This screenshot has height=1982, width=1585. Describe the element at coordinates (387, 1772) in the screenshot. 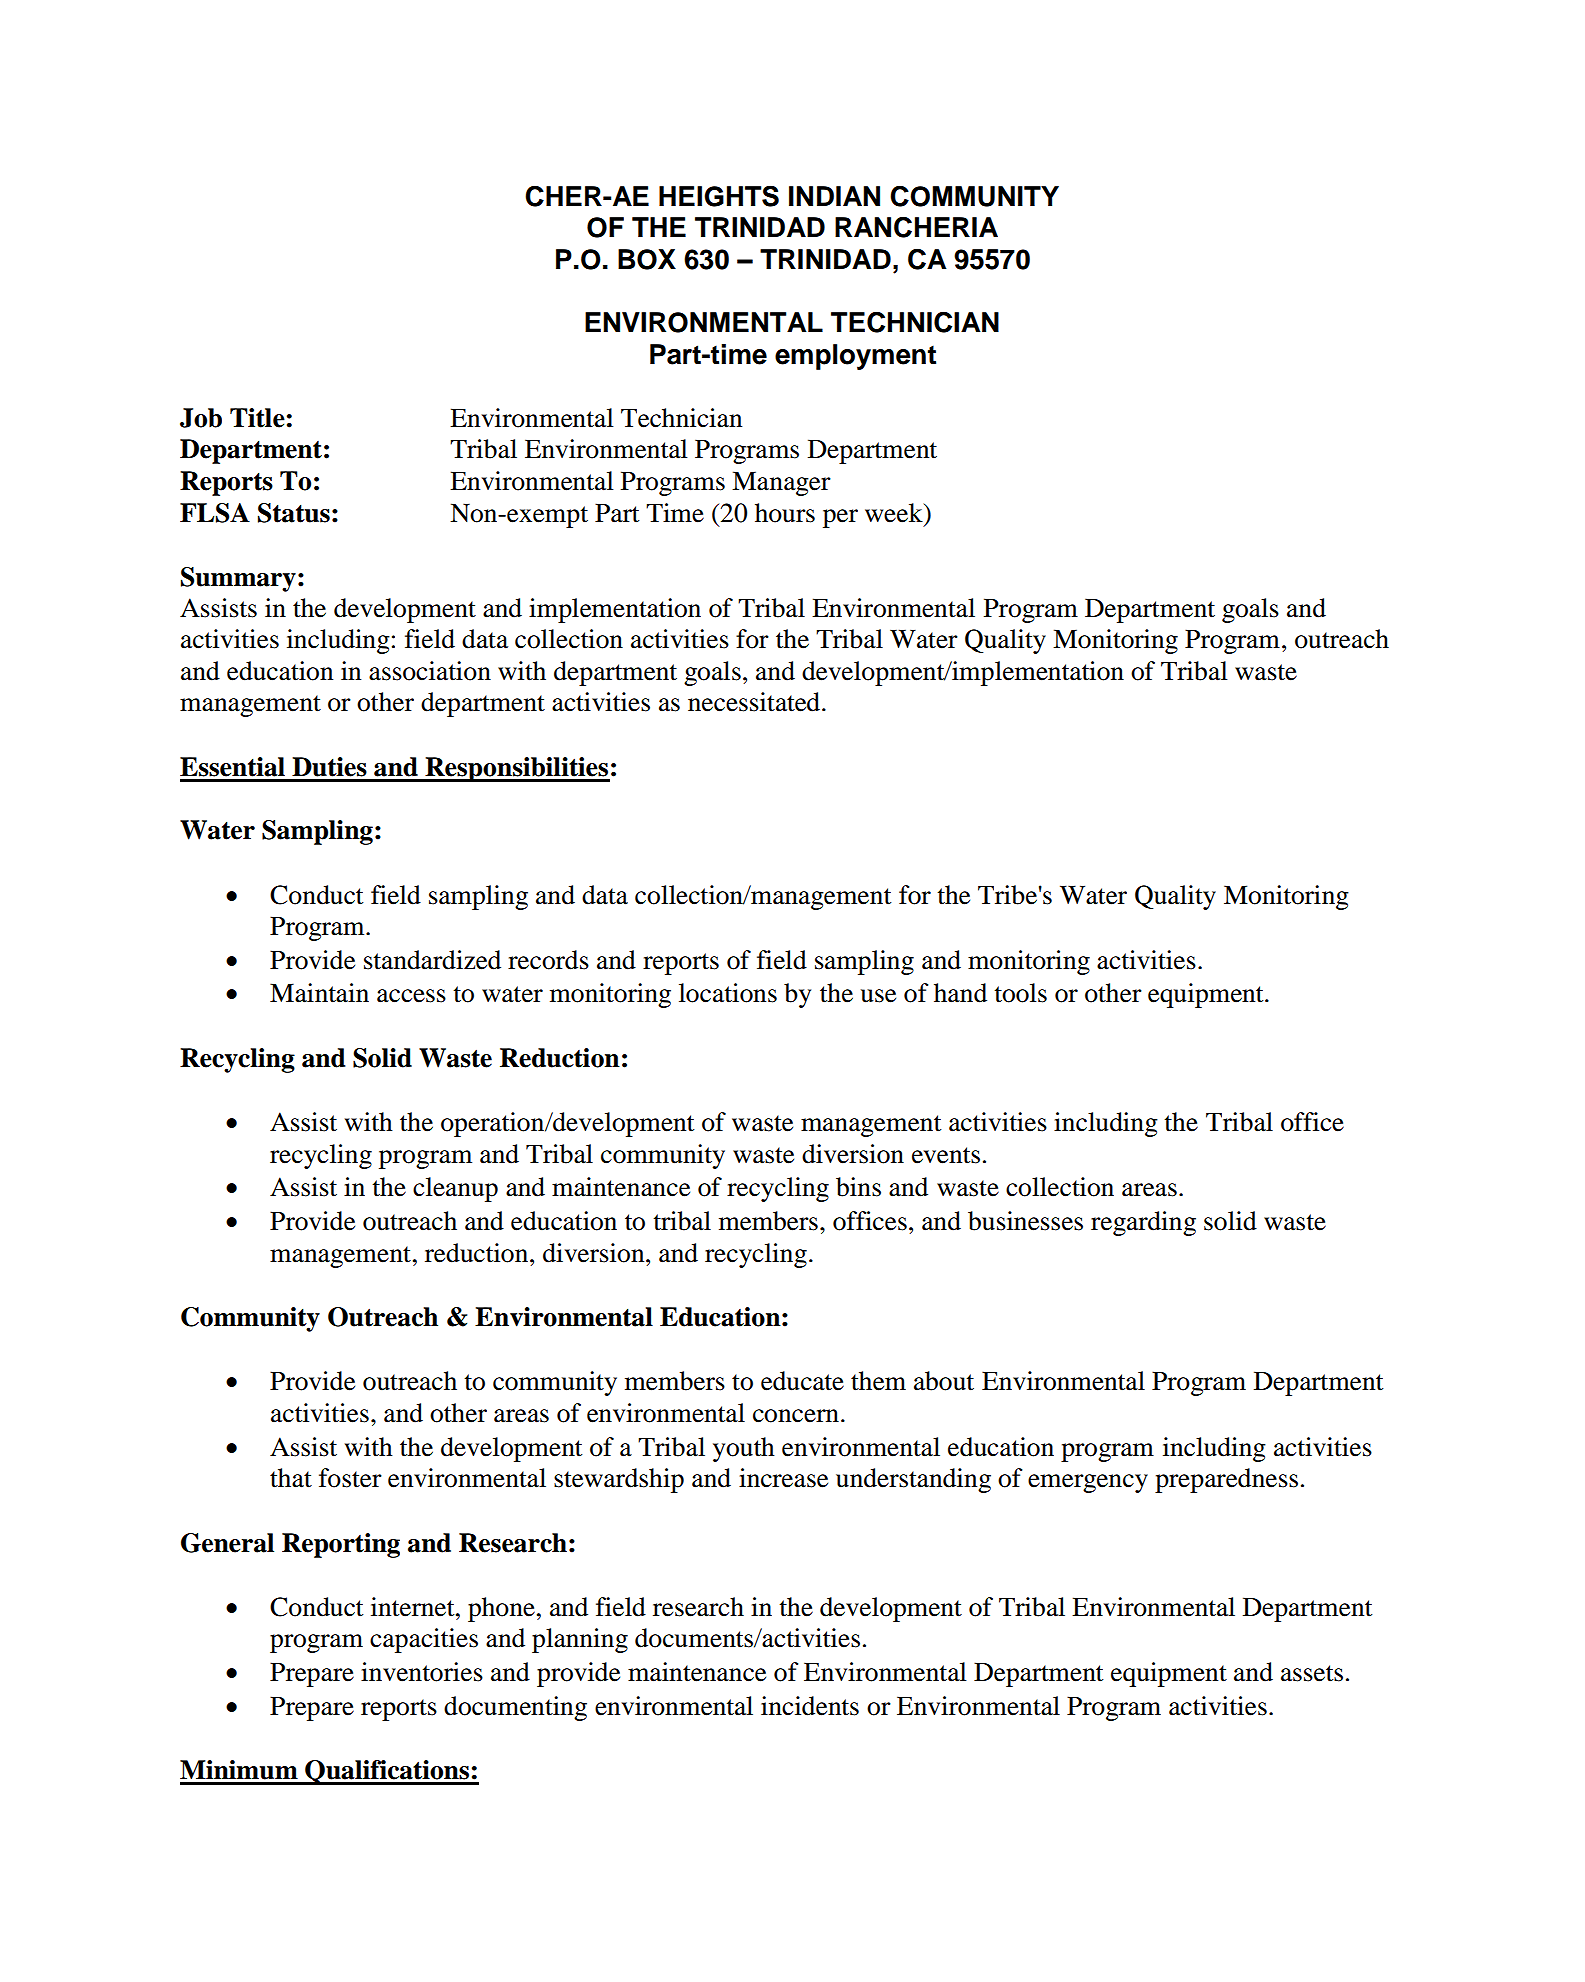

I see `Qualifications` at that location.
